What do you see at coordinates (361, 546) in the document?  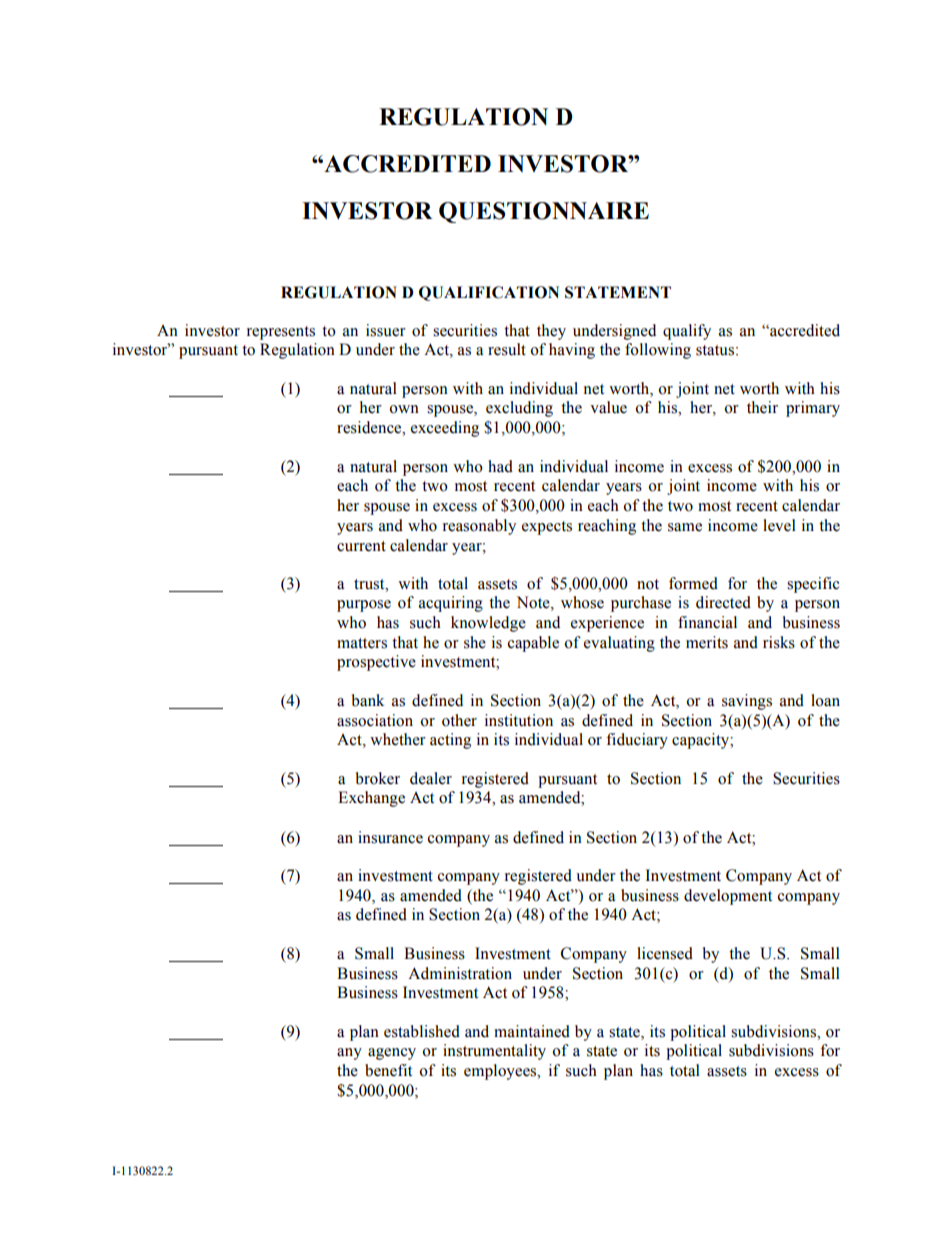 I see `current` at bounding box center [361, 546].
